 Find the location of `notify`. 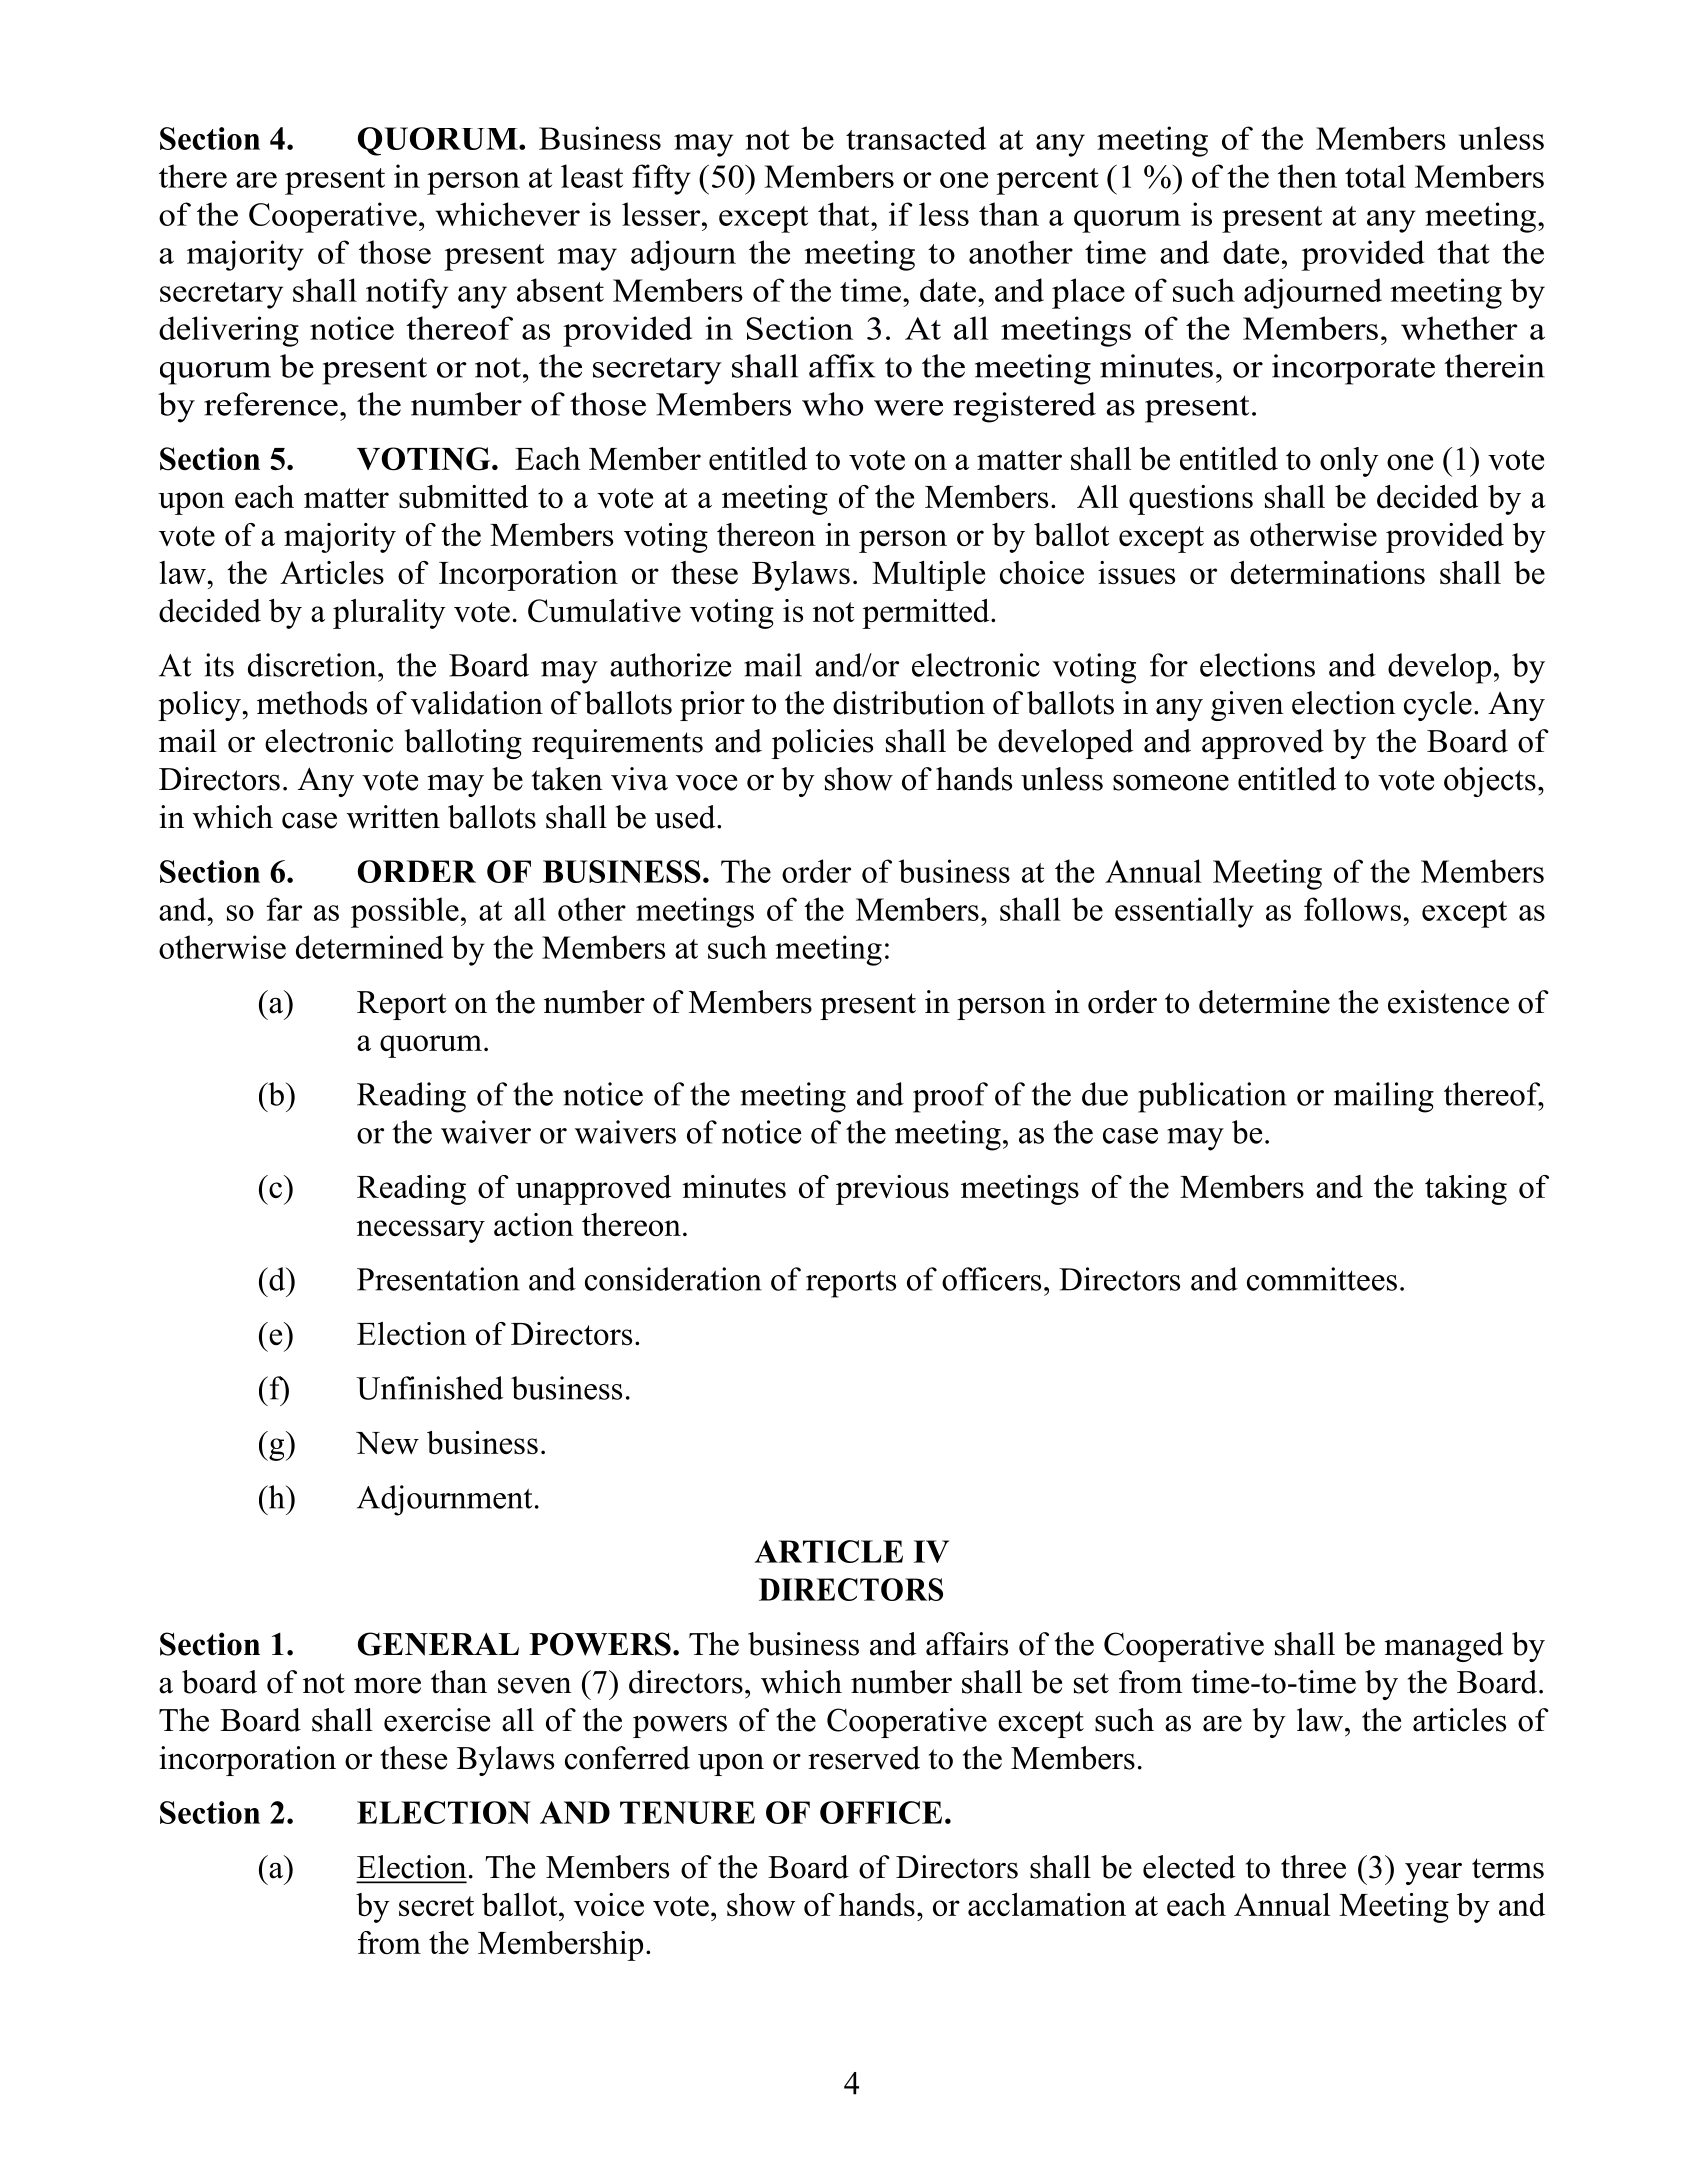

notify is located at coordinates (407, 293).
